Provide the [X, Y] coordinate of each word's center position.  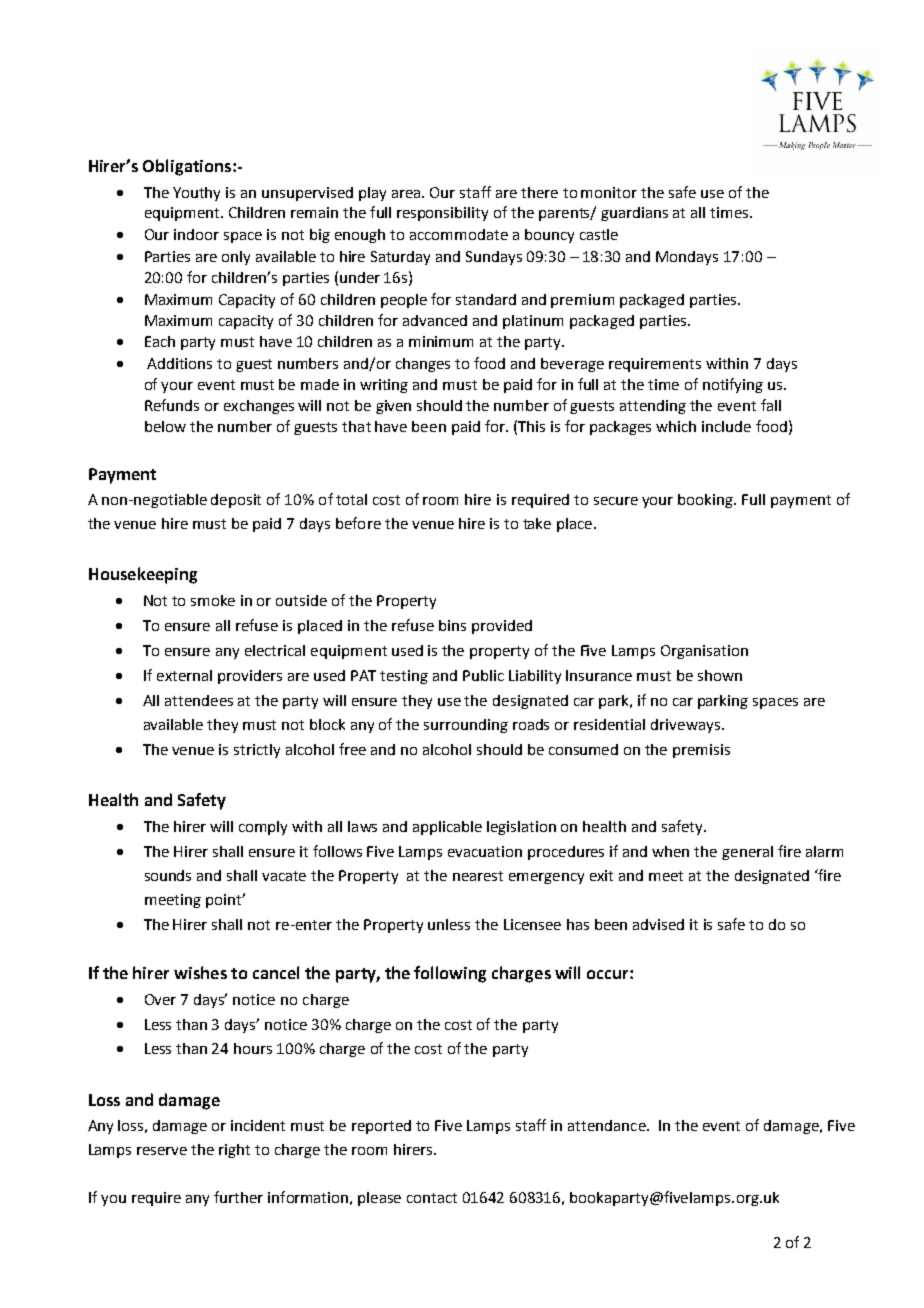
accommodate [459, 234]
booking [707, 501]
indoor [196, 234]
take [537, 523]
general [747, 853]
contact [432, 1198]
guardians [634, 214]
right [234, 1151]
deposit [236, 501]
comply [263, 828]
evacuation [485, 851]
